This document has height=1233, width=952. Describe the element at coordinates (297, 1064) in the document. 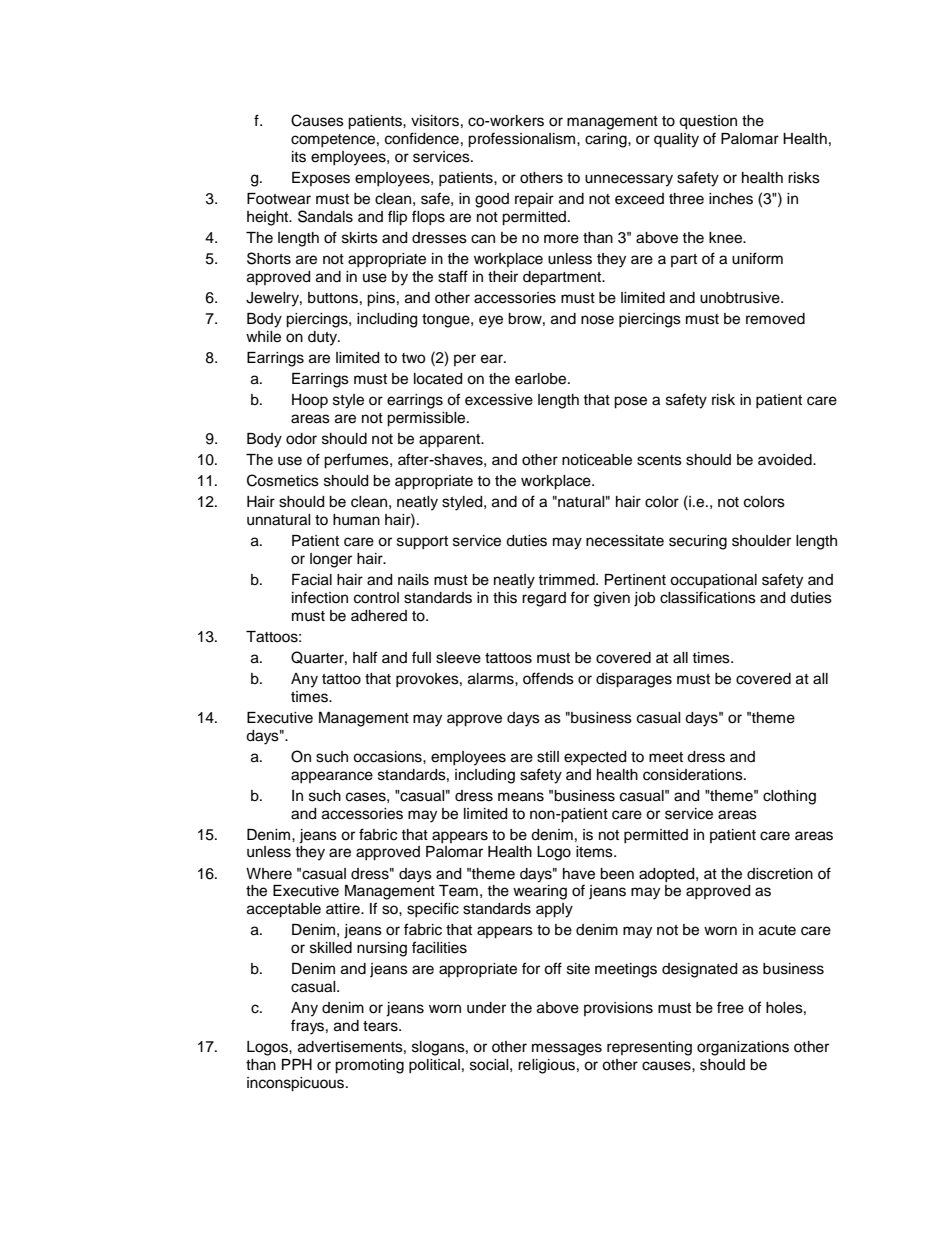

I see `PPH` at that location.
